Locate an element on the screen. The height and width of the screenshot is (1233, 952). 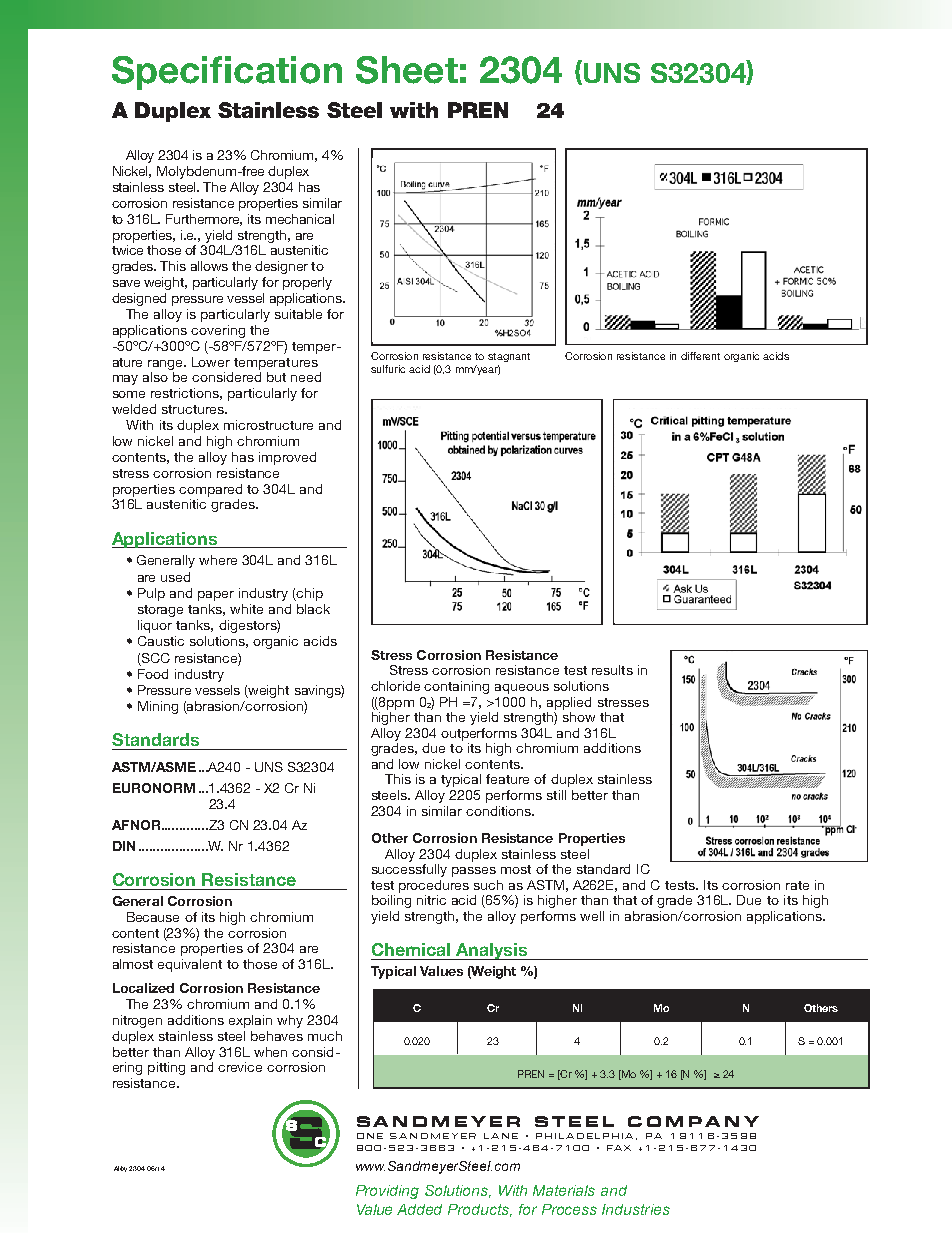
compared is located at coordinates (210, 490).
